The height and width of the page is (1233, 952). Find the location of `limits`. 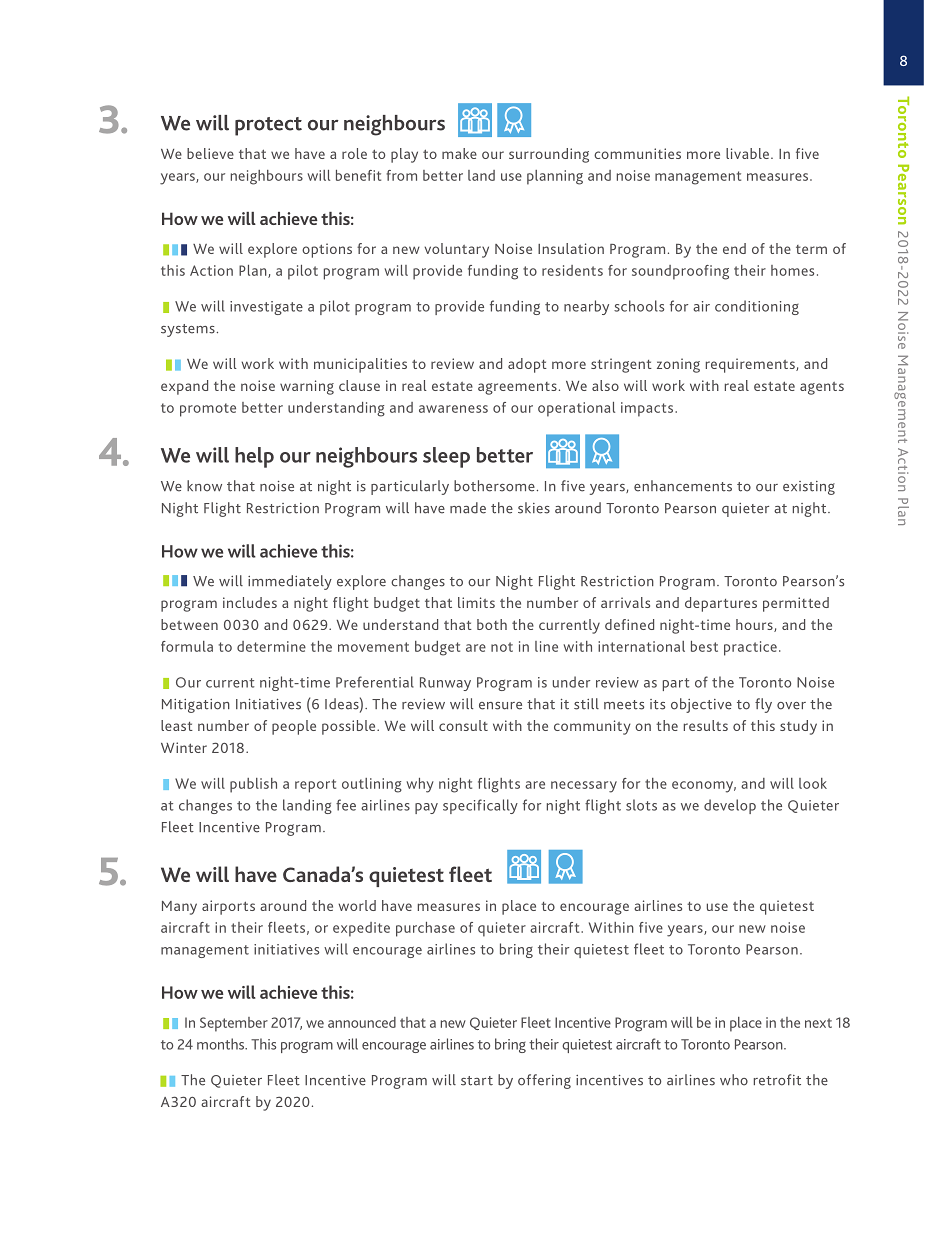

limits is located at coordinates (476, 602).
